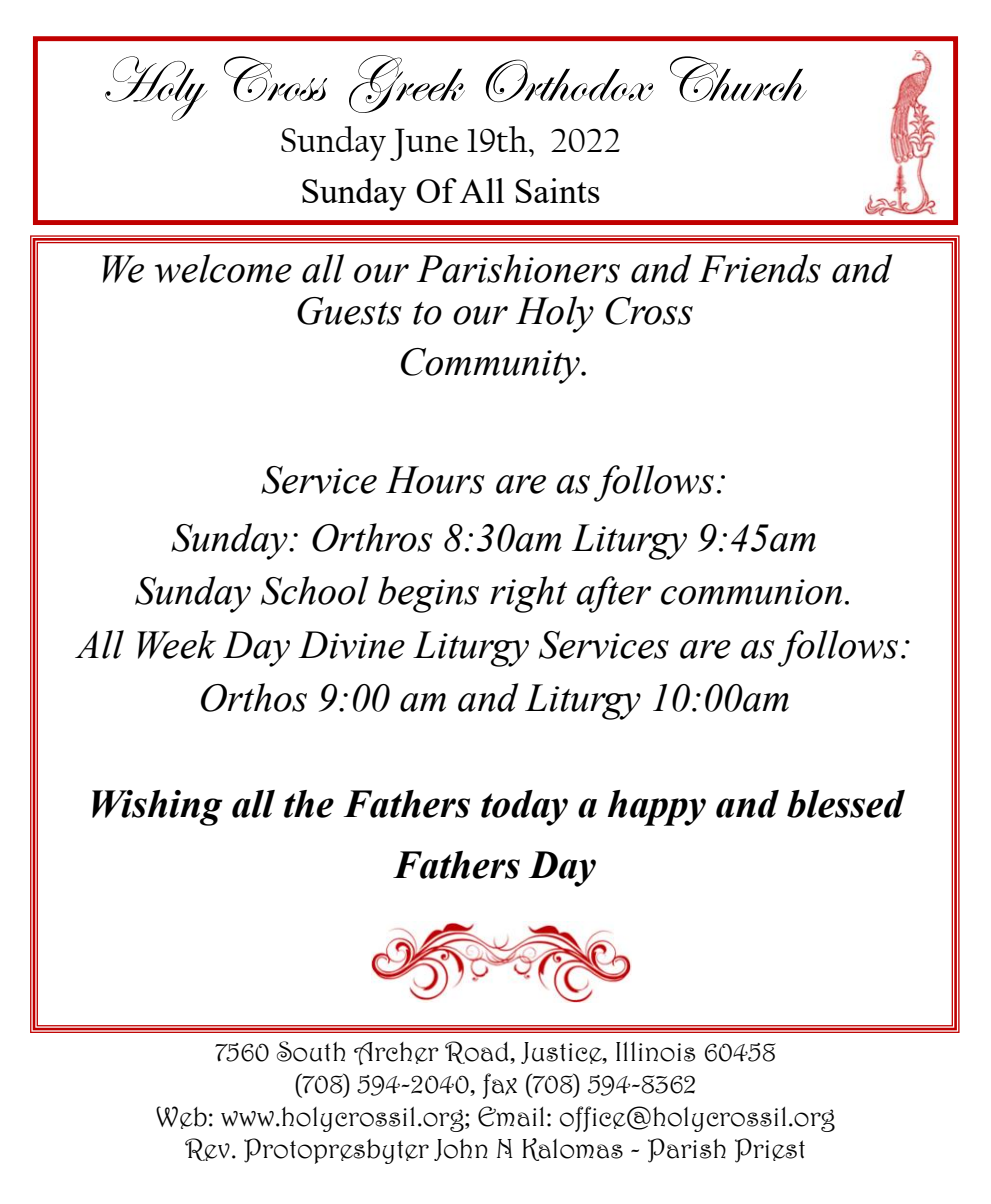 The width and height of the screenshot is (991, 1204). What do you see at coordinates (491, 366) in the screenshot?
I see `Community` at bounding box center [491, 366].
